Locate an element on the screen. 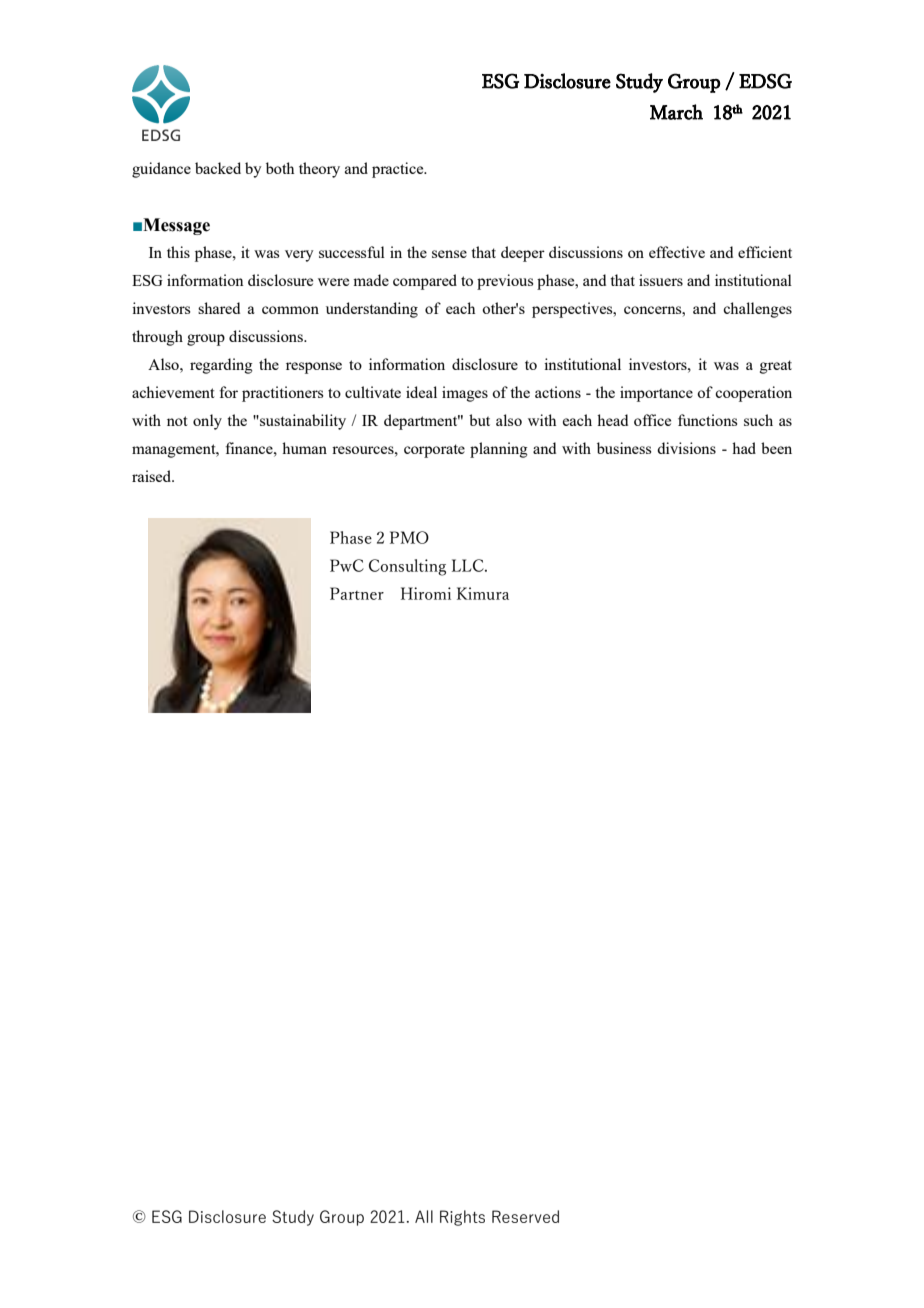 This screenshot has width=924, height=1308. Kimura is located at coordinates (483, 593).
